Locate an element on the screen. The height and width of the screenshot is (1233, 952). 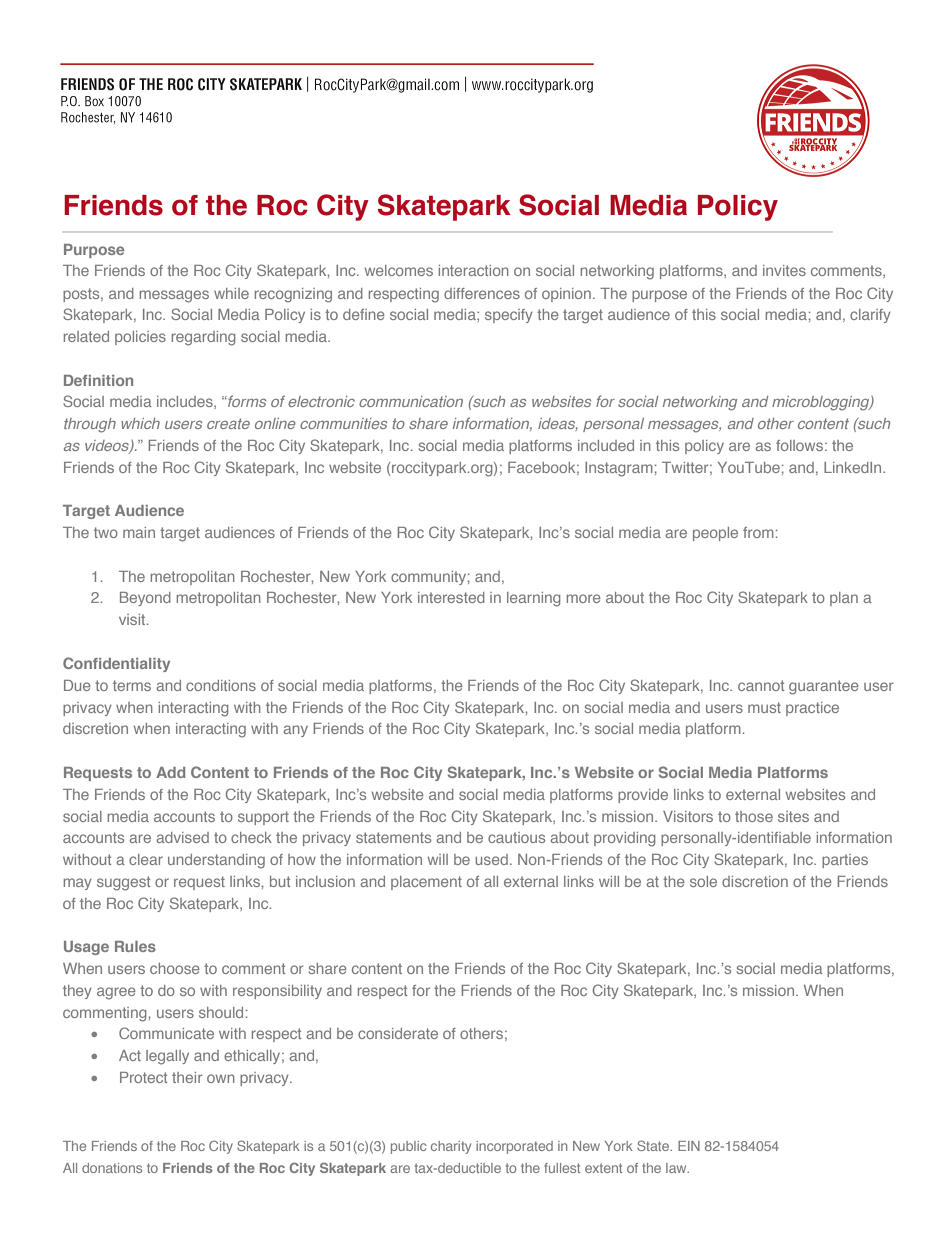
those is located at coordinates (754, 816).
